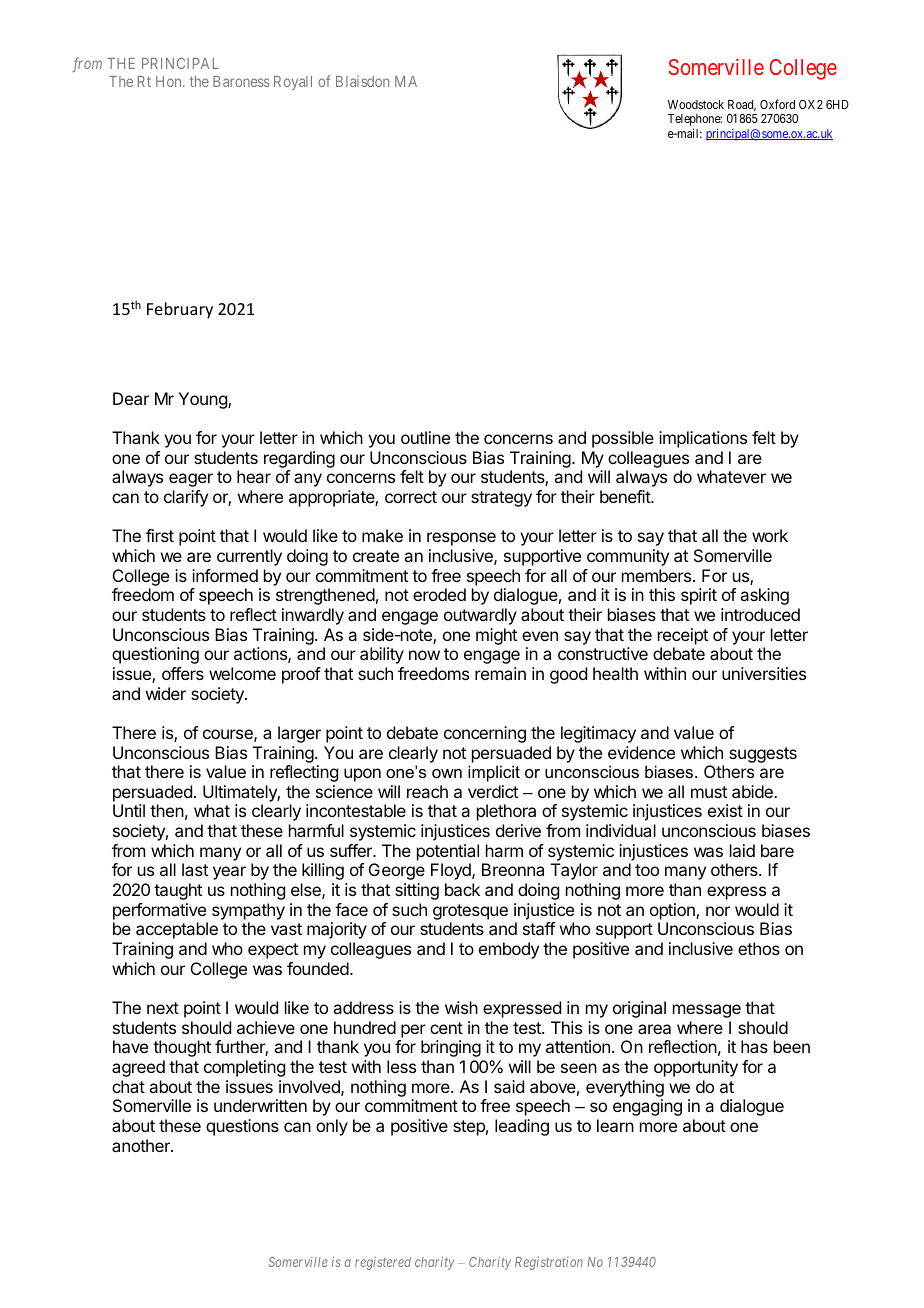 The height and width of the screenshot is (1308, 924). I want to click on offers, so click(183, 673).
